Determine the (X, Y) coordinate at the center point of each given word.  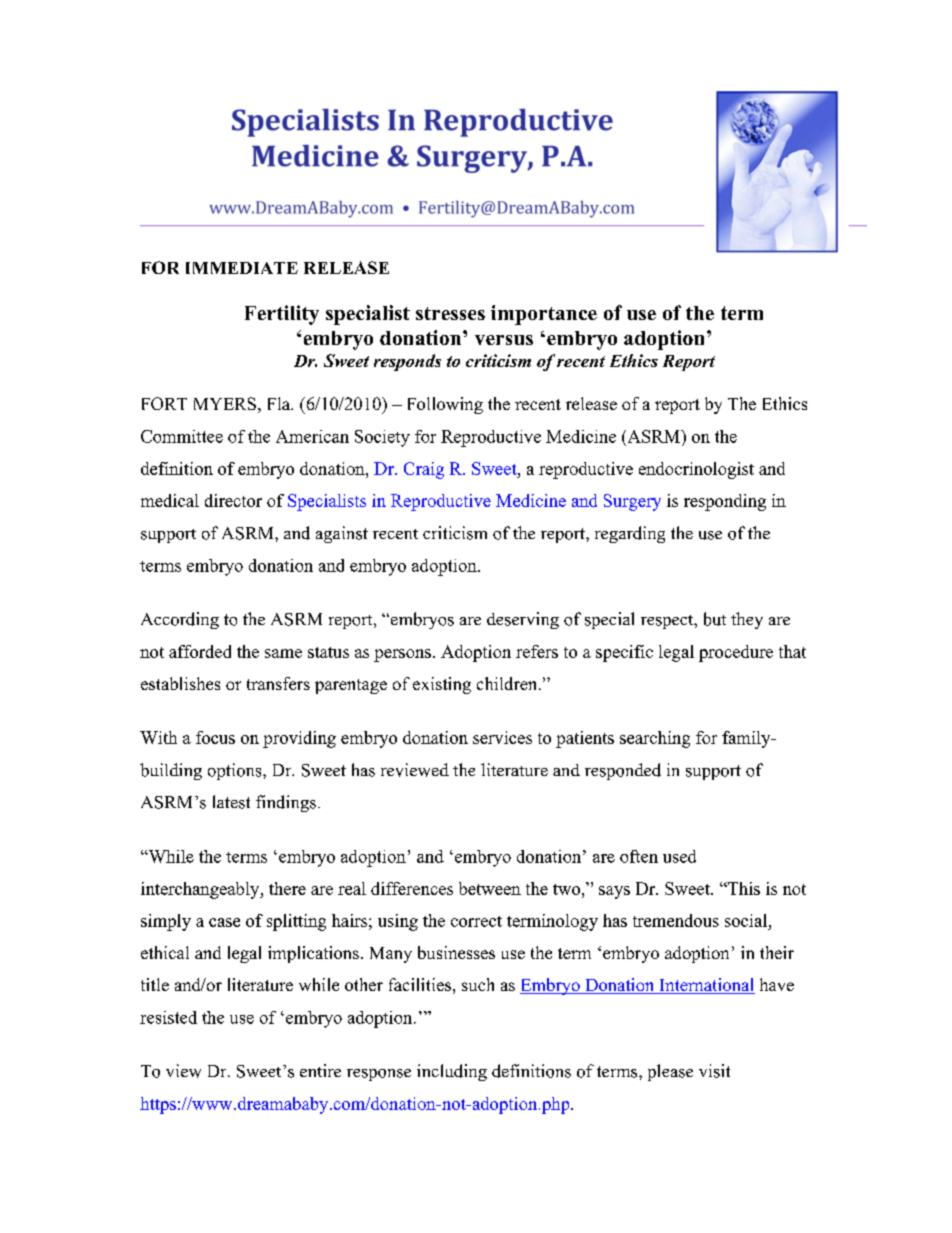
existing (442, 685)
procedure (736, 653)
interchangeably (201, 890)
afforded (200, 651)
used (679, 856)
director (233, 500)
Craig (424, 470)
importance (544, 315)
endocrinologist (696, 470)
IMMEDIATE (242, 268)
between (490, 888)
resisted (168, 1017)
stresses (450, 313)
